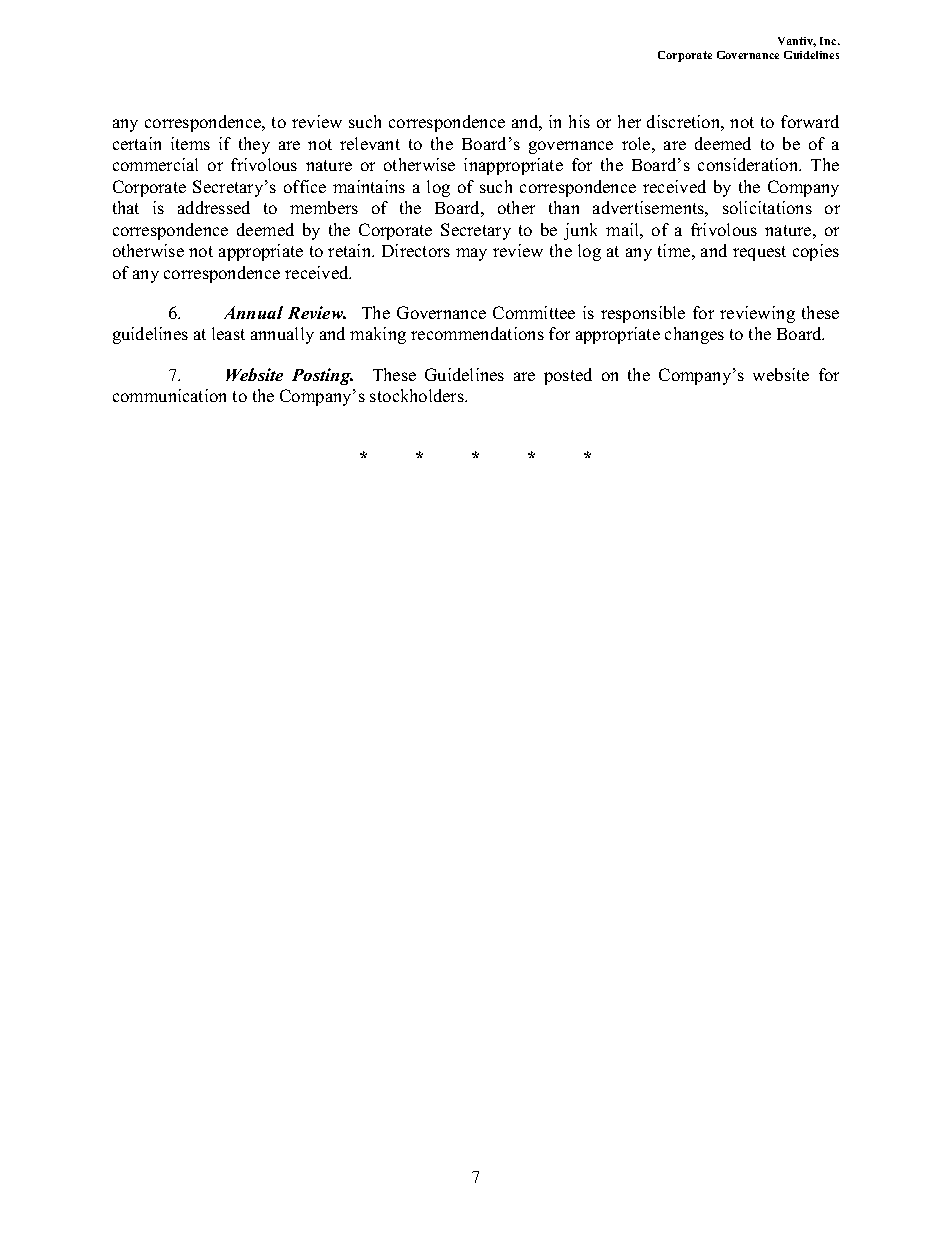 The height and width of the page is (1233, 952). What do you see at coordinates (564, 207) in the page?
I see `than` at bounding box center [564, 207].
